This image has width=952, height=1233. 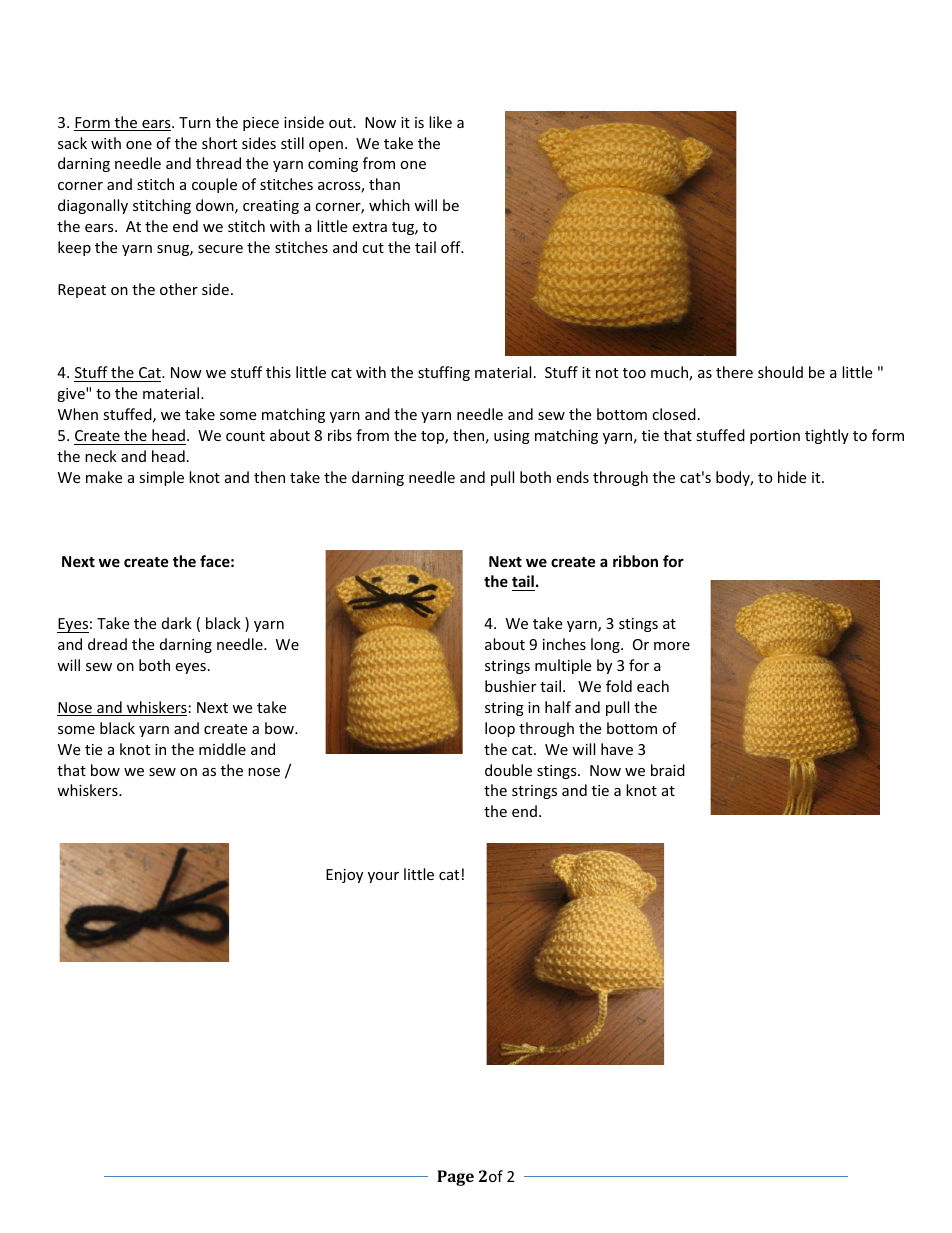 I want to click on bushier, so click(x=510, y=686).
